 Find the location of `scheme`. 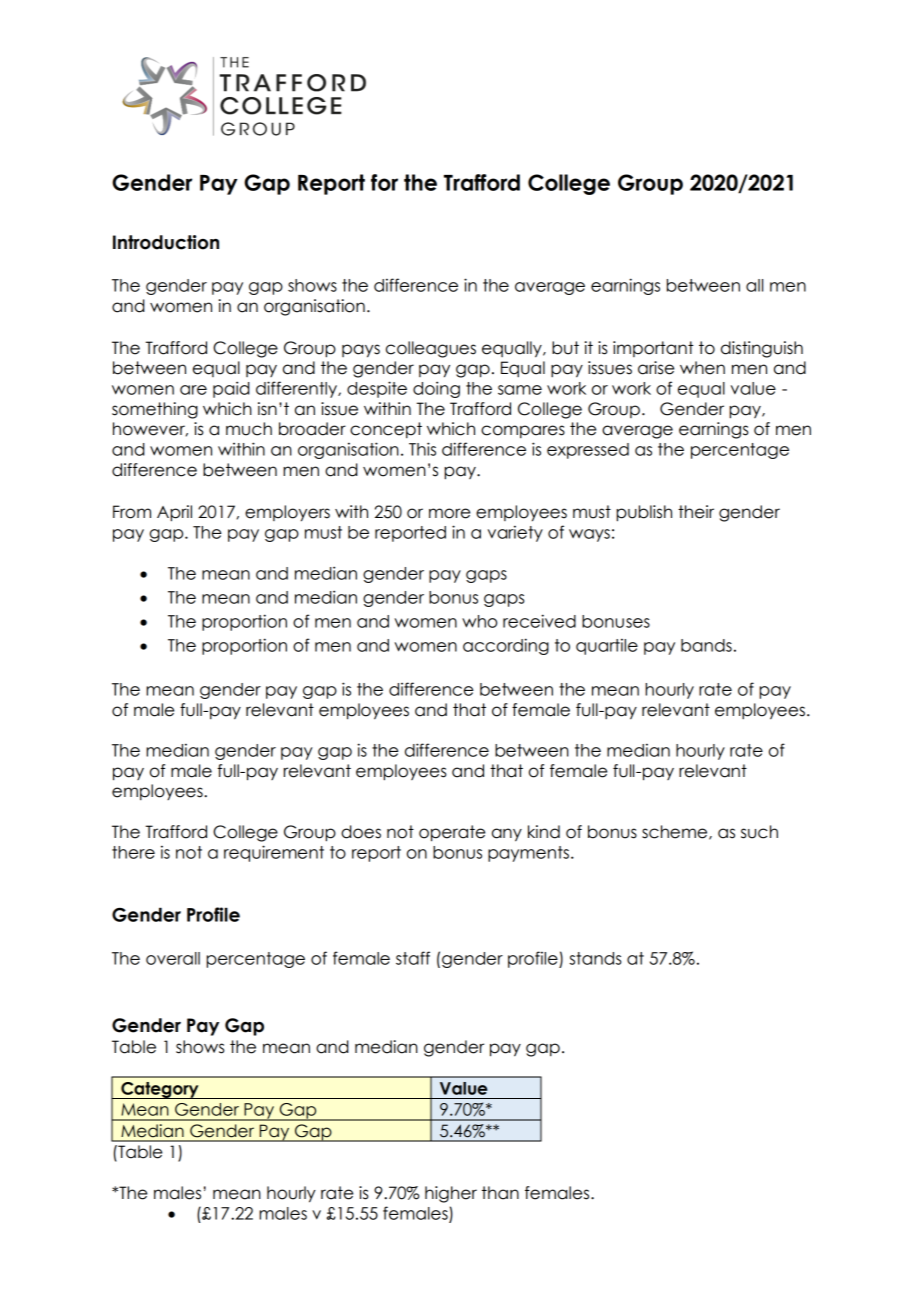

scheme is located at coordinates (676, 832).
